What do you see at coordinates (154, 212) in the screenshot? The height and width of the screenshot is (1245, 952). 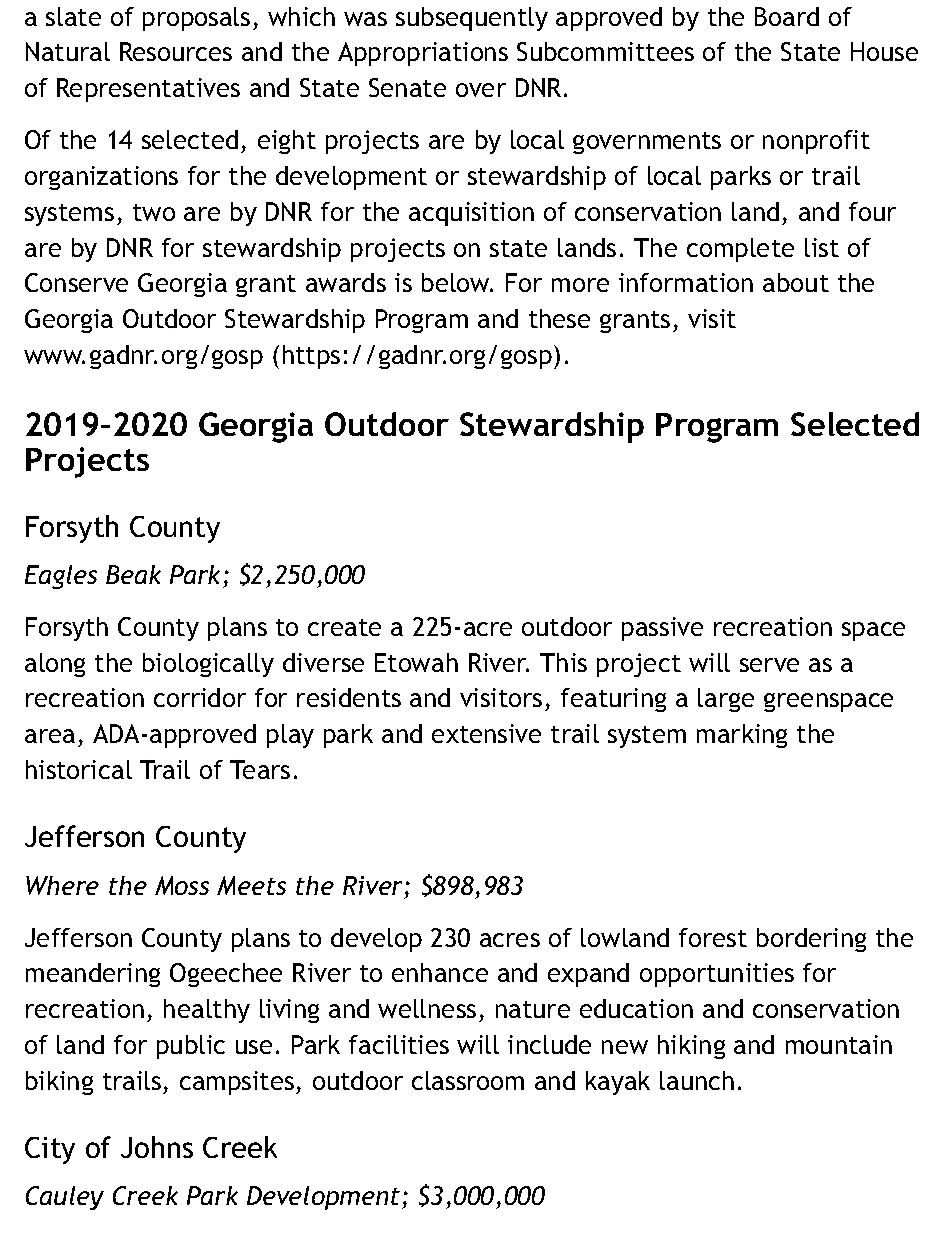 I see `two` at bounding box center [154, 212].
